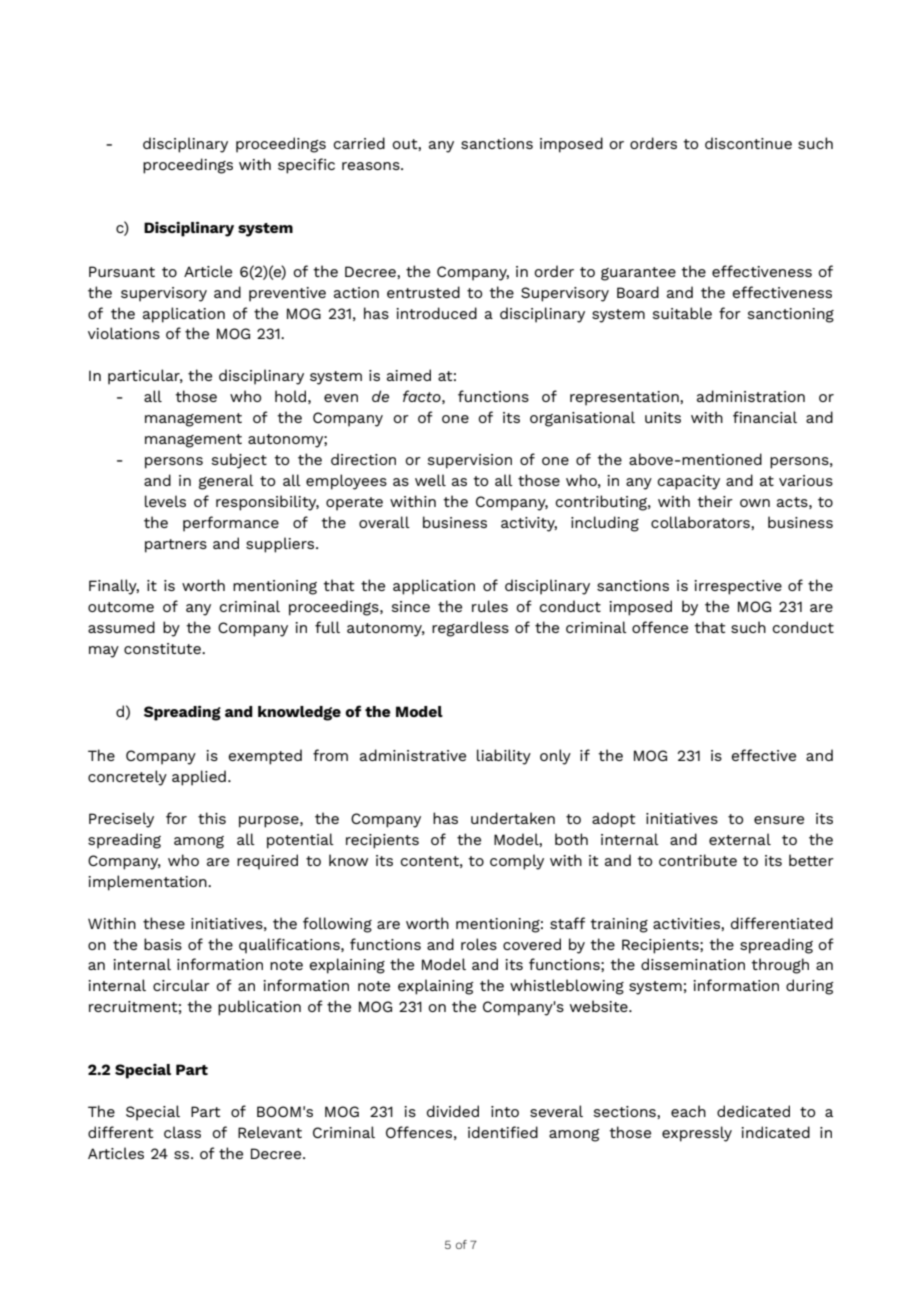 This screenshot has height=1307, width=924. What do you see at coordinates (306, 166) in the screenshot?
I see `specific` at bounding box center [306, 166].
